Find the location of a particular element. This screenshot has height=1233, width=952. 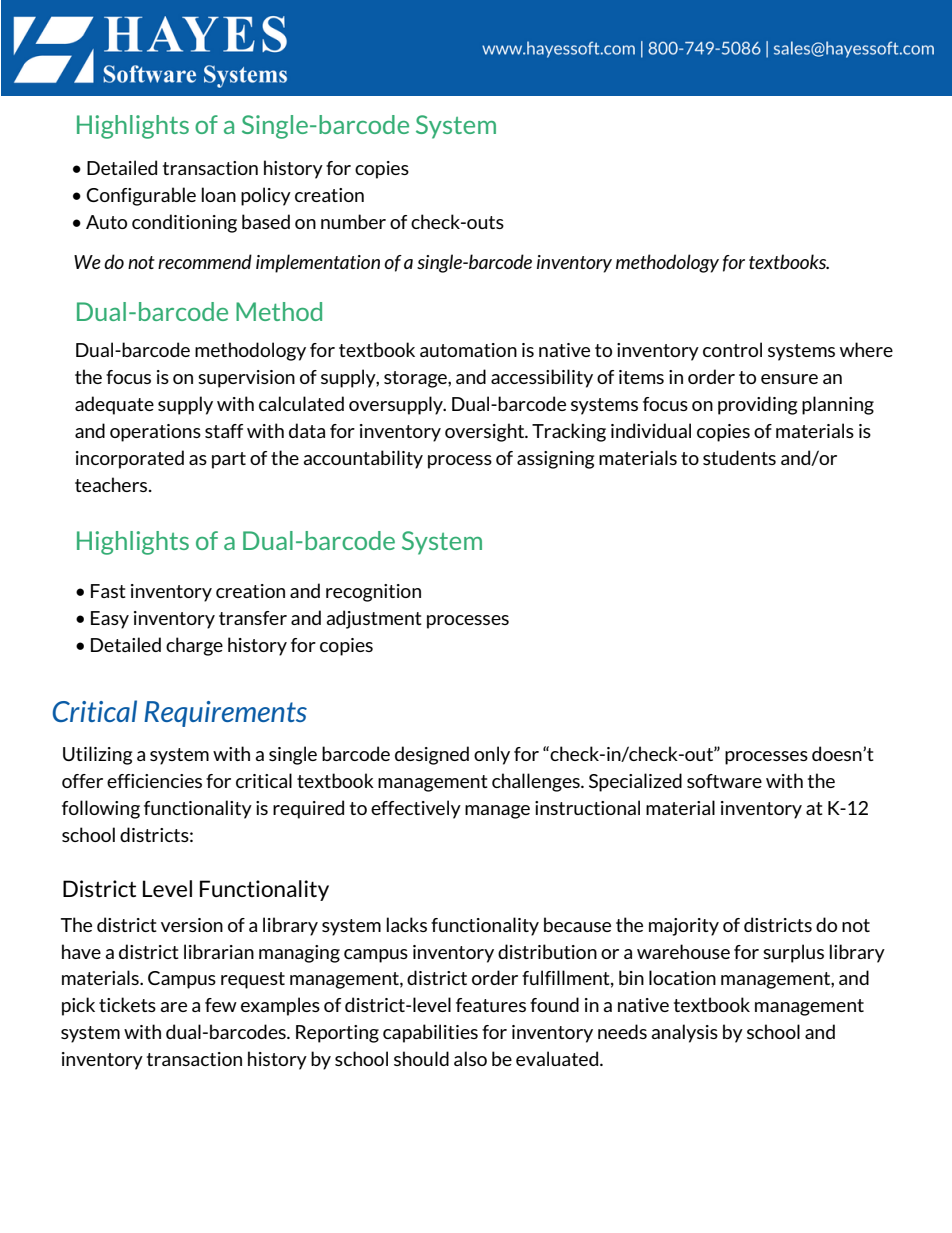

following is located at coordinates (101, 809).
